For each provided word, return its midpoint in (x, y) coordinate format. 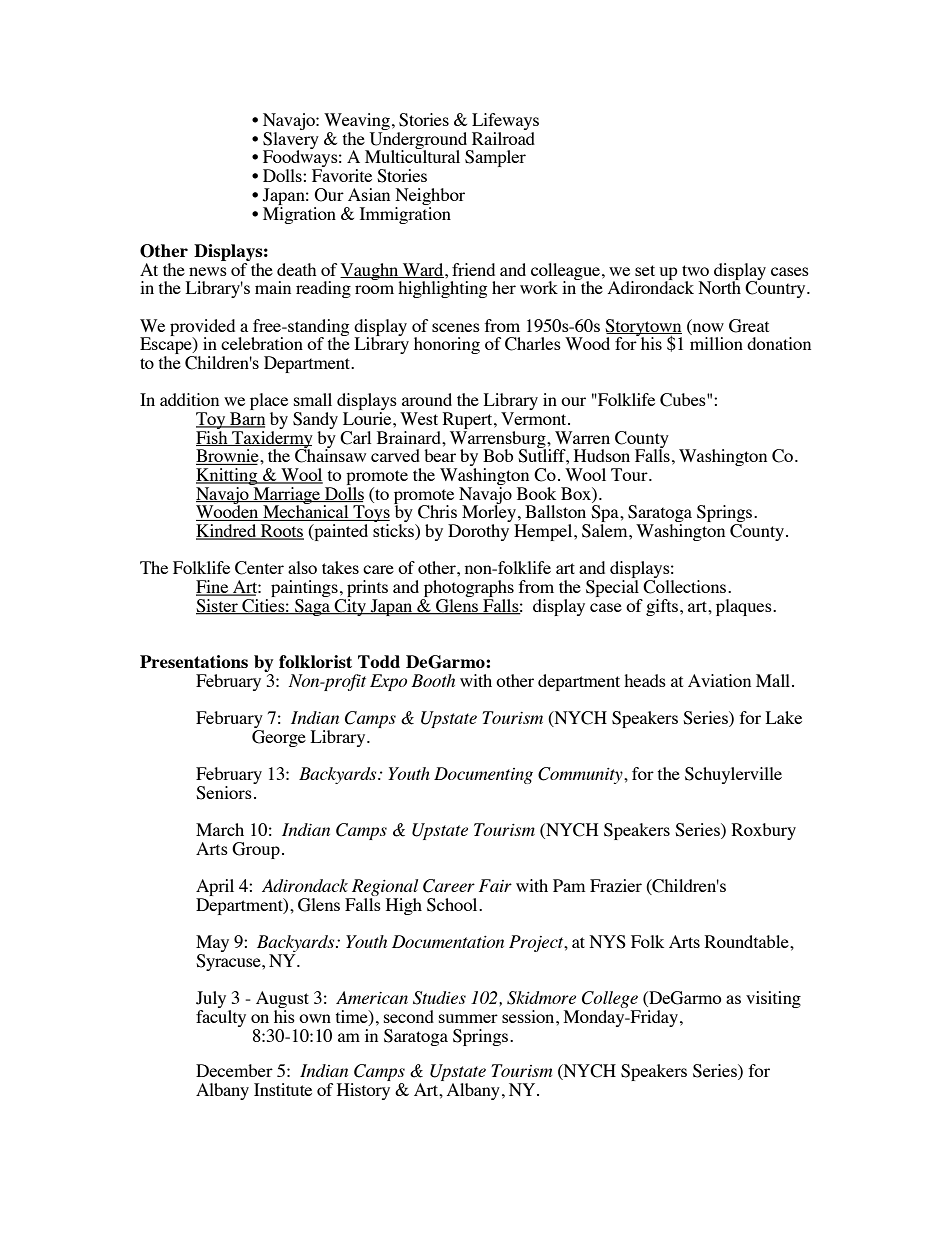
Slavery (291, 140)
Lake (784, 717)
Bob (498, 455)
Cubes (684, 400)
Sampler (495, 158)
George (279, 738)
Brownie (228, 457)
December (234, 1070)
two (695, 270)
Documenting (483, 775)
